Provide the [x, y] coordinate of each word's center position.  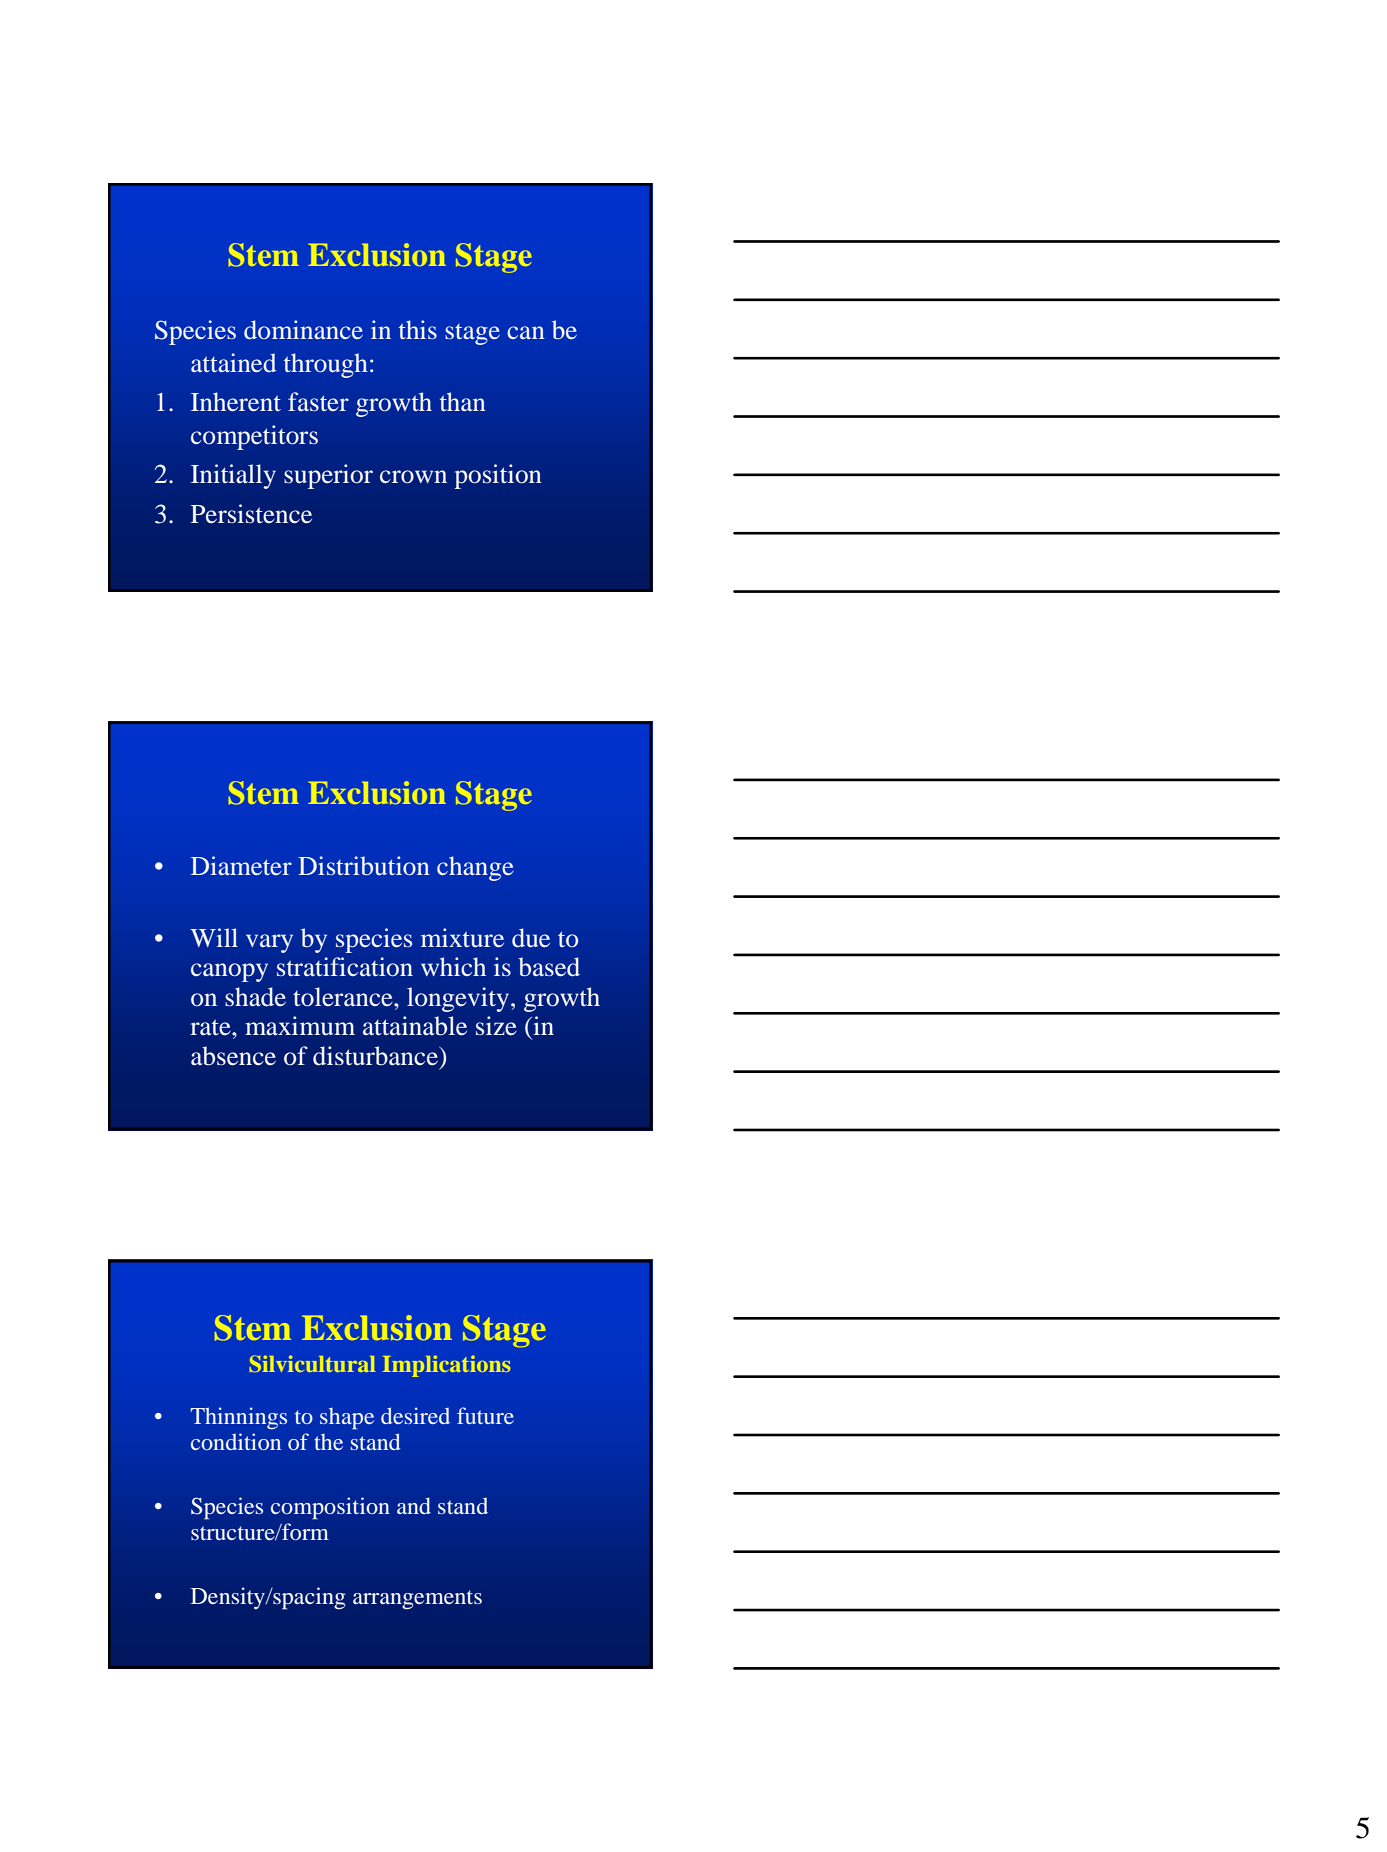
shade [255, 997]
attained [233, 362]
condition [236, 1441]
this [418, 329]
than [463, 401]
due [531, 938]
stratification [345, 966]
